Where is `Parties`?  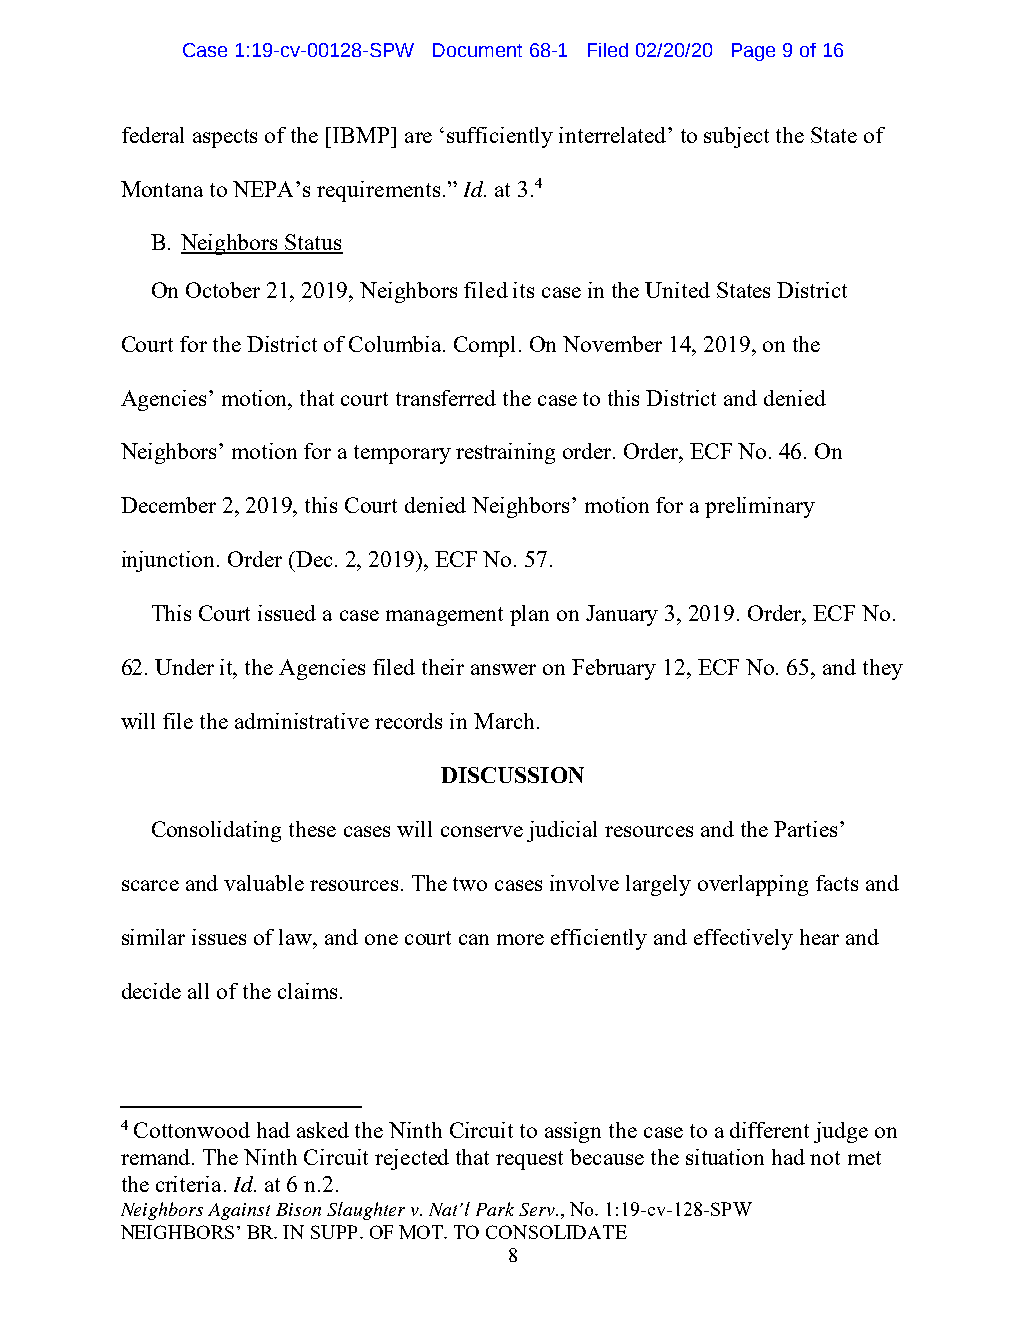
Parties is located at coordinates (805, 829).
